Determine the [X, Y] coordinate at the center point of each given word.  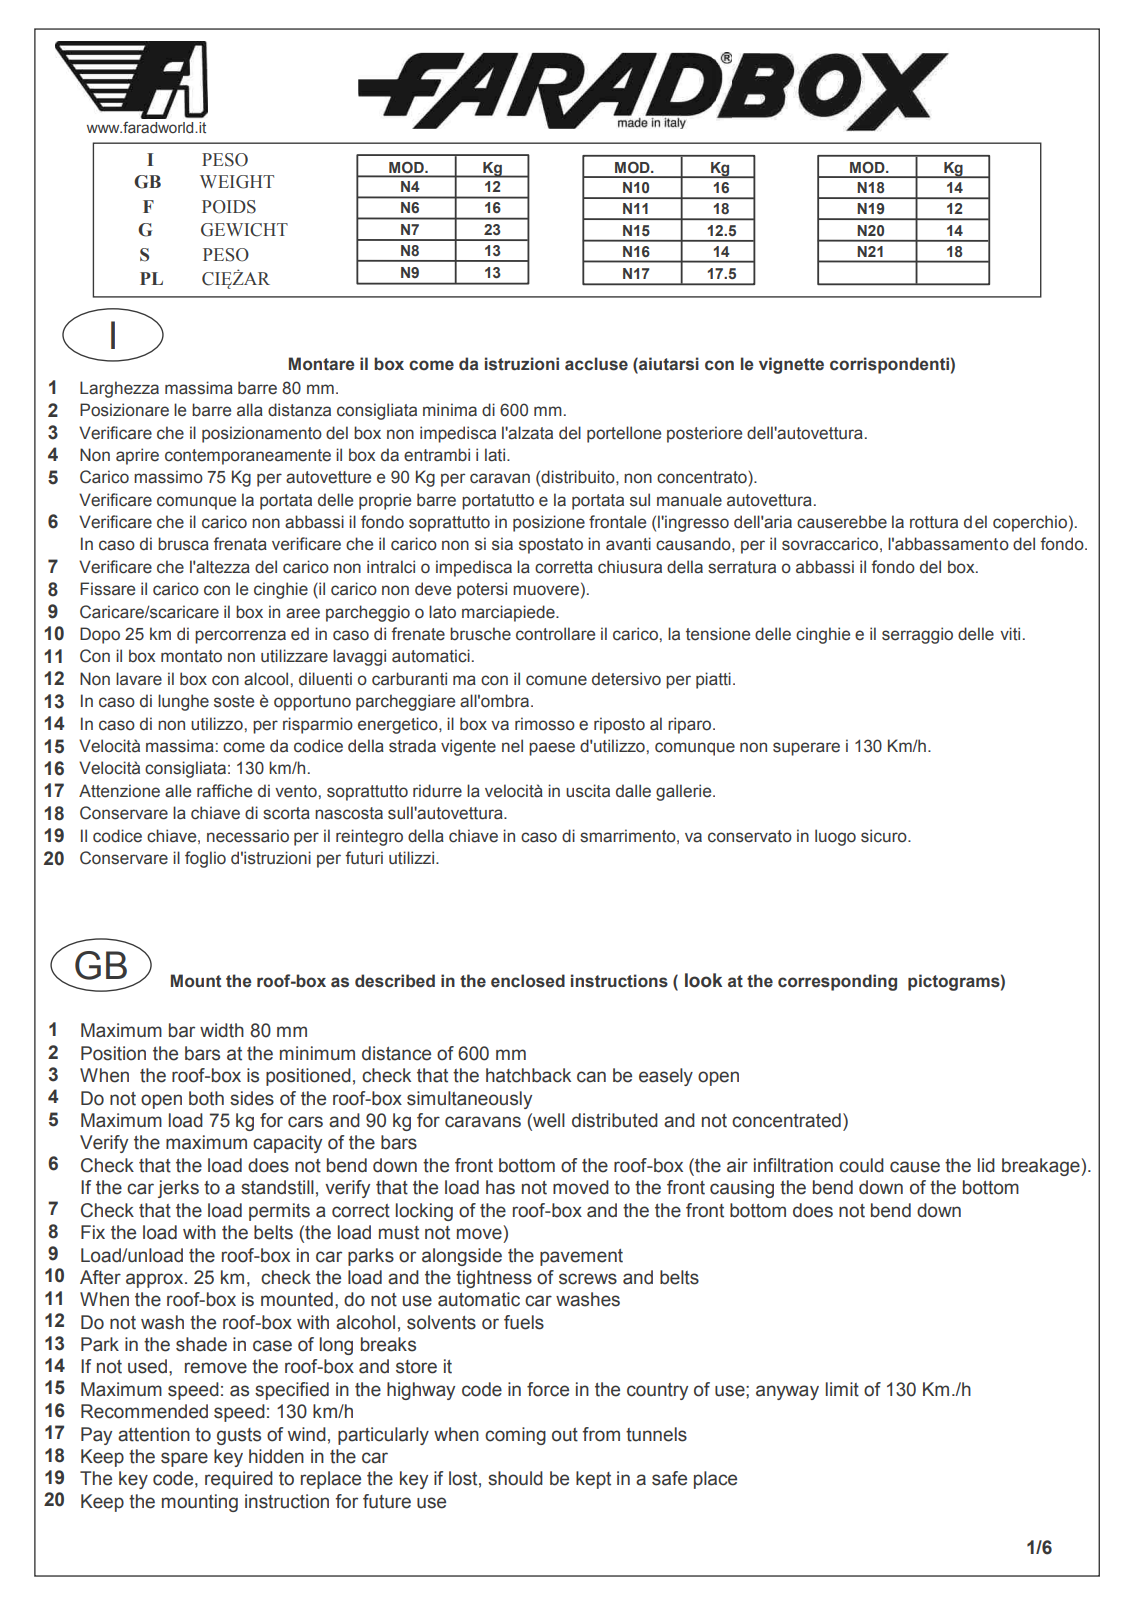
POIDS [229, 207]
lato [442, 612]
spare [184, 1459]
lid [986, 1165]
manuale [689, 500]
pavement [581, 1257]
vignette [791, 365]
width [222, 1030]
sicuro [885, 836]
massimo [168, 477]
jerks [178, 1189]
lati [495, 455]
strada [412, 746]
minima [450, 410]
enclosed [528, 981]
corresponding [837, 982]
